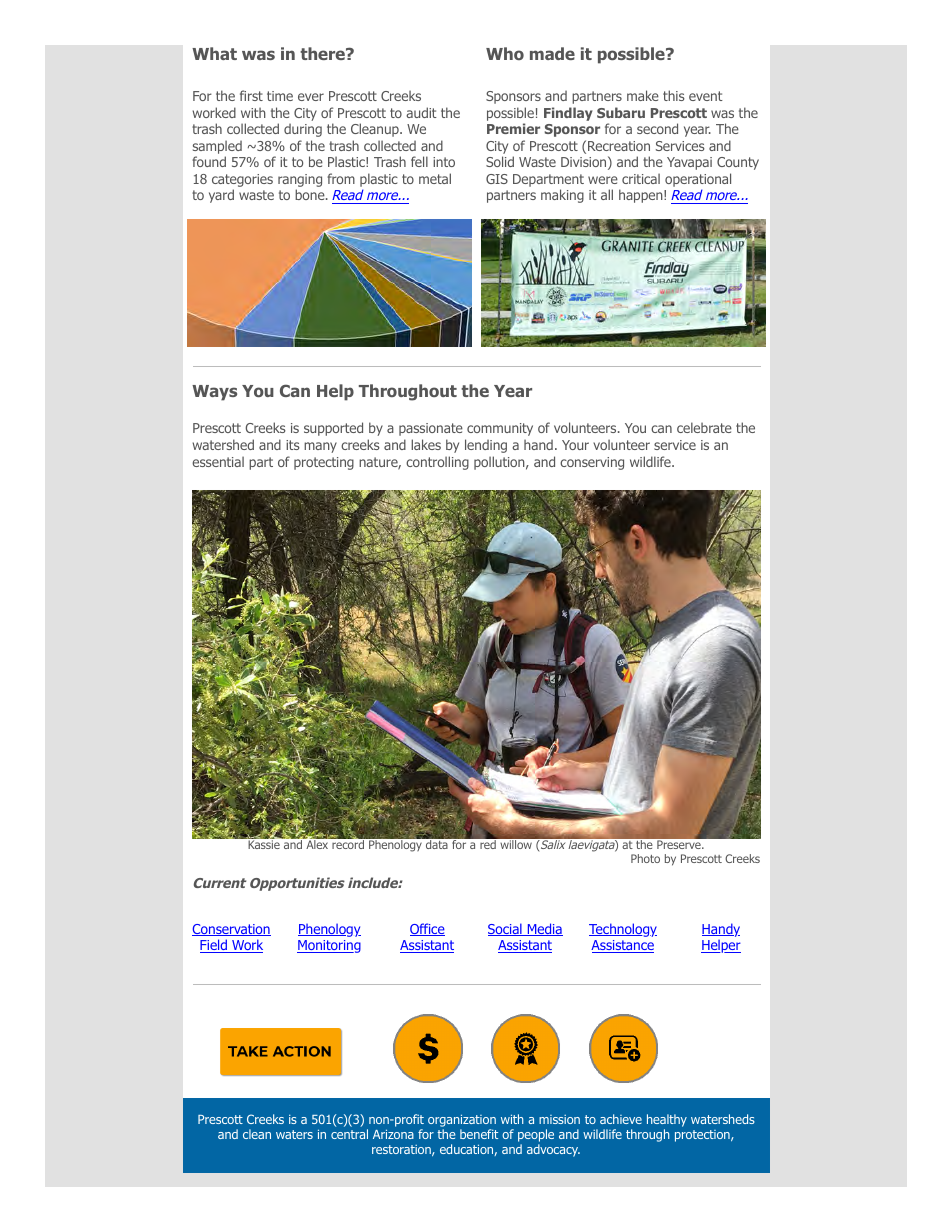  What do you see at coordinates (329, 946) in the image?
I see `Monitoring` at bounding box center [329, 946].
